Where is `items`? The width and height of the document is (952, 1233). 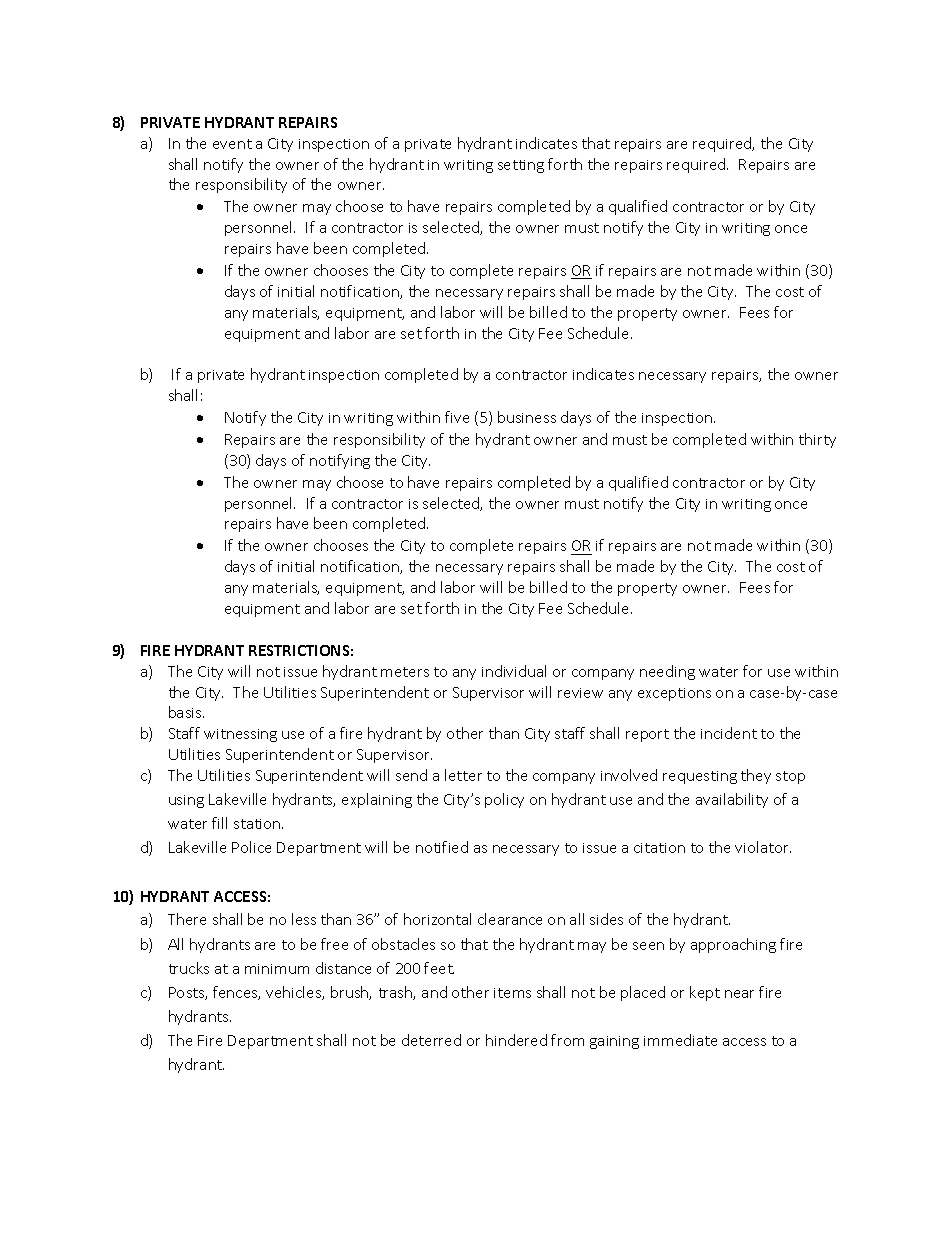 items is located at coordinates (512, 993).
